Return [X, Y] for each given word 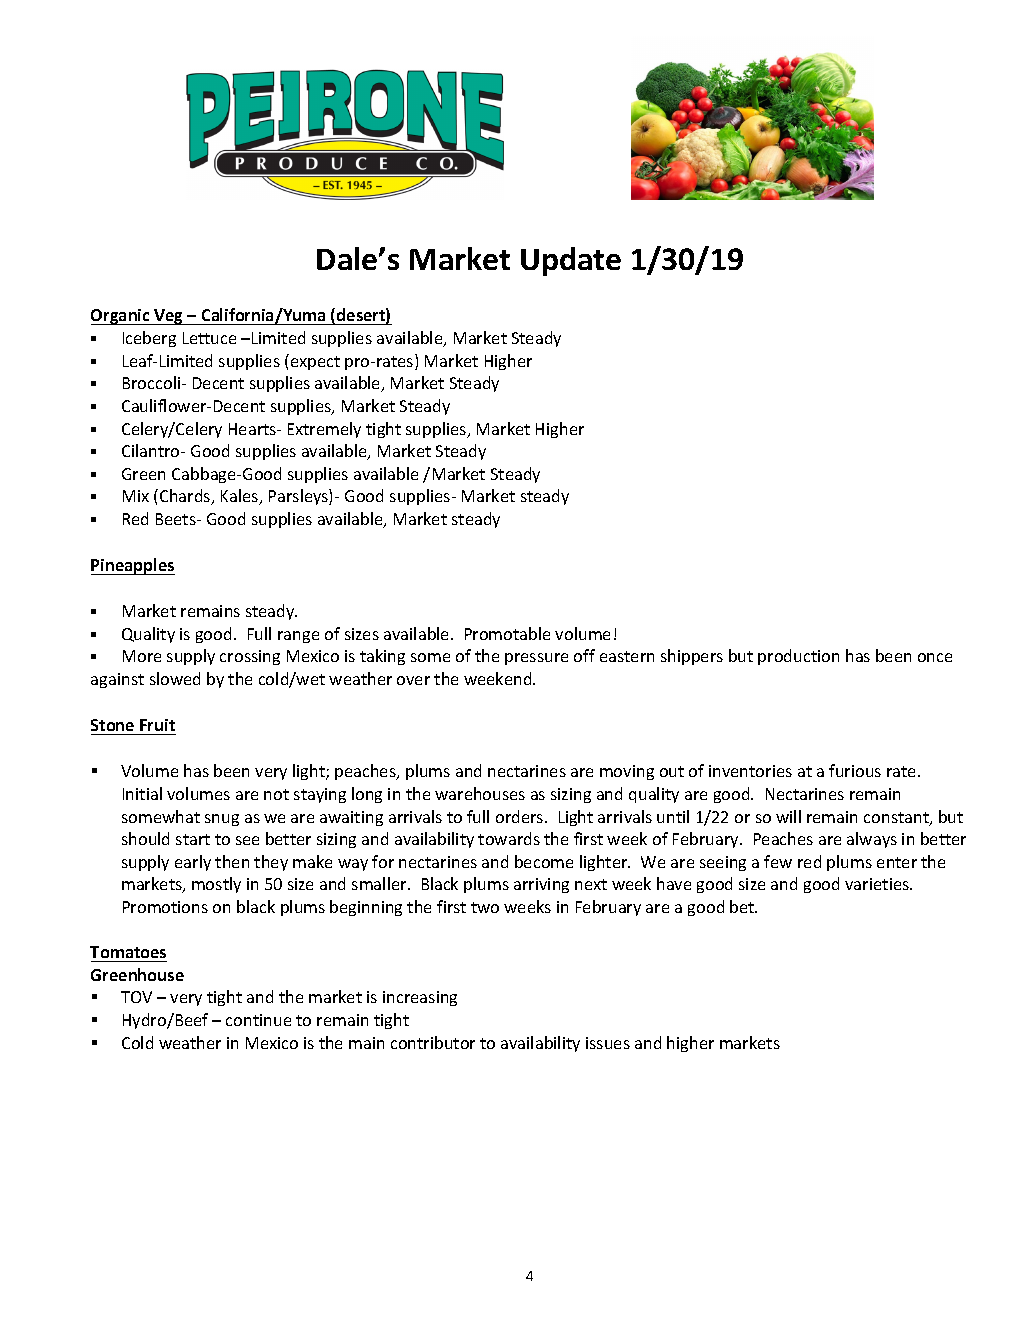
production [798, 657]
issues [608, 1043]
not [276, 794]
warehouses [480, 793]
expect [314, 362]
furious [855, 770]
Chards [186, 497]
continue [258, 1020]
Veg [169, 317]
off [584, 655]
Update [571, 261]
